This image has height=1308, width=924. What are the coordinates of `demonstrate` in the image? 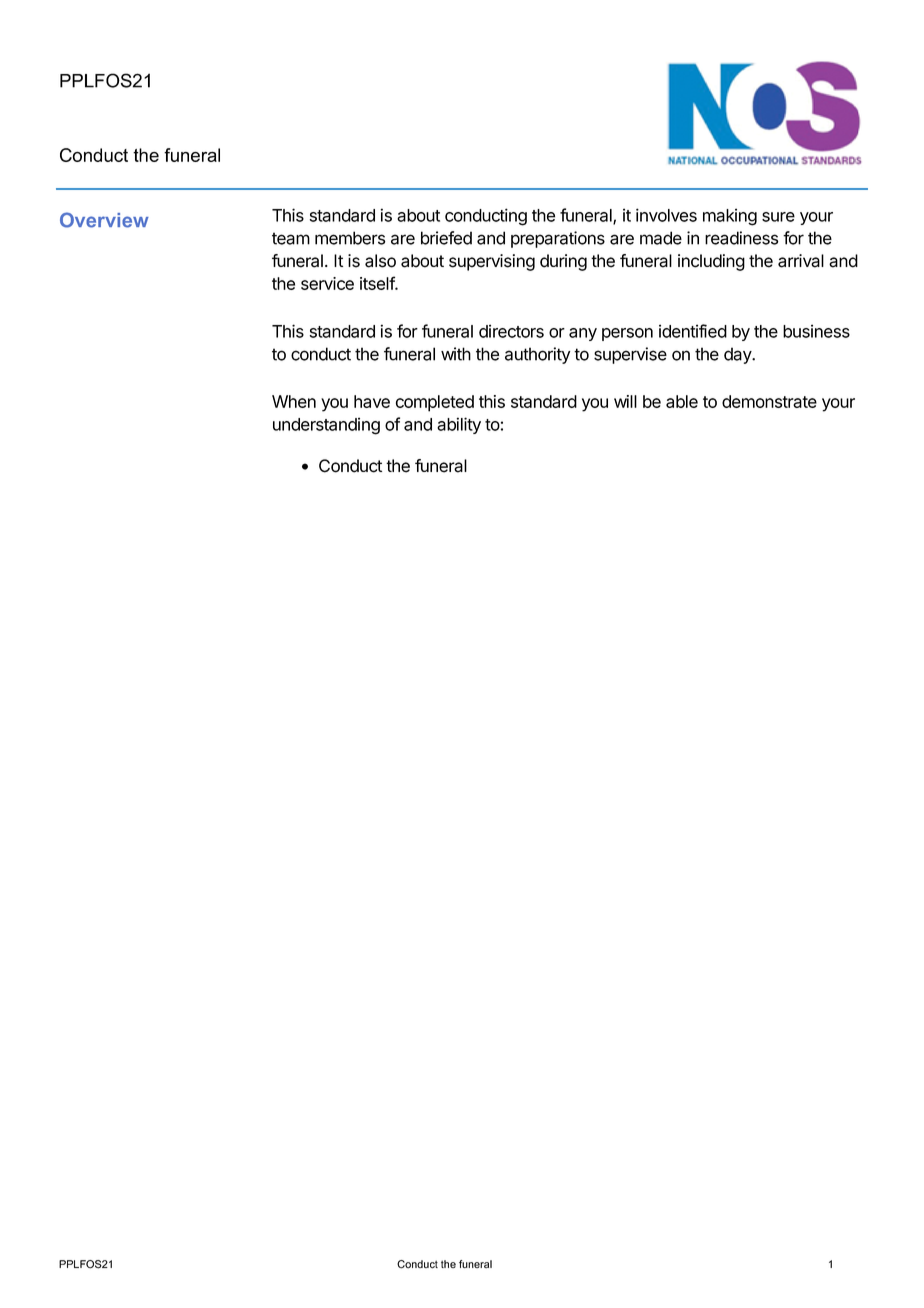 It's located at (769, 401).
